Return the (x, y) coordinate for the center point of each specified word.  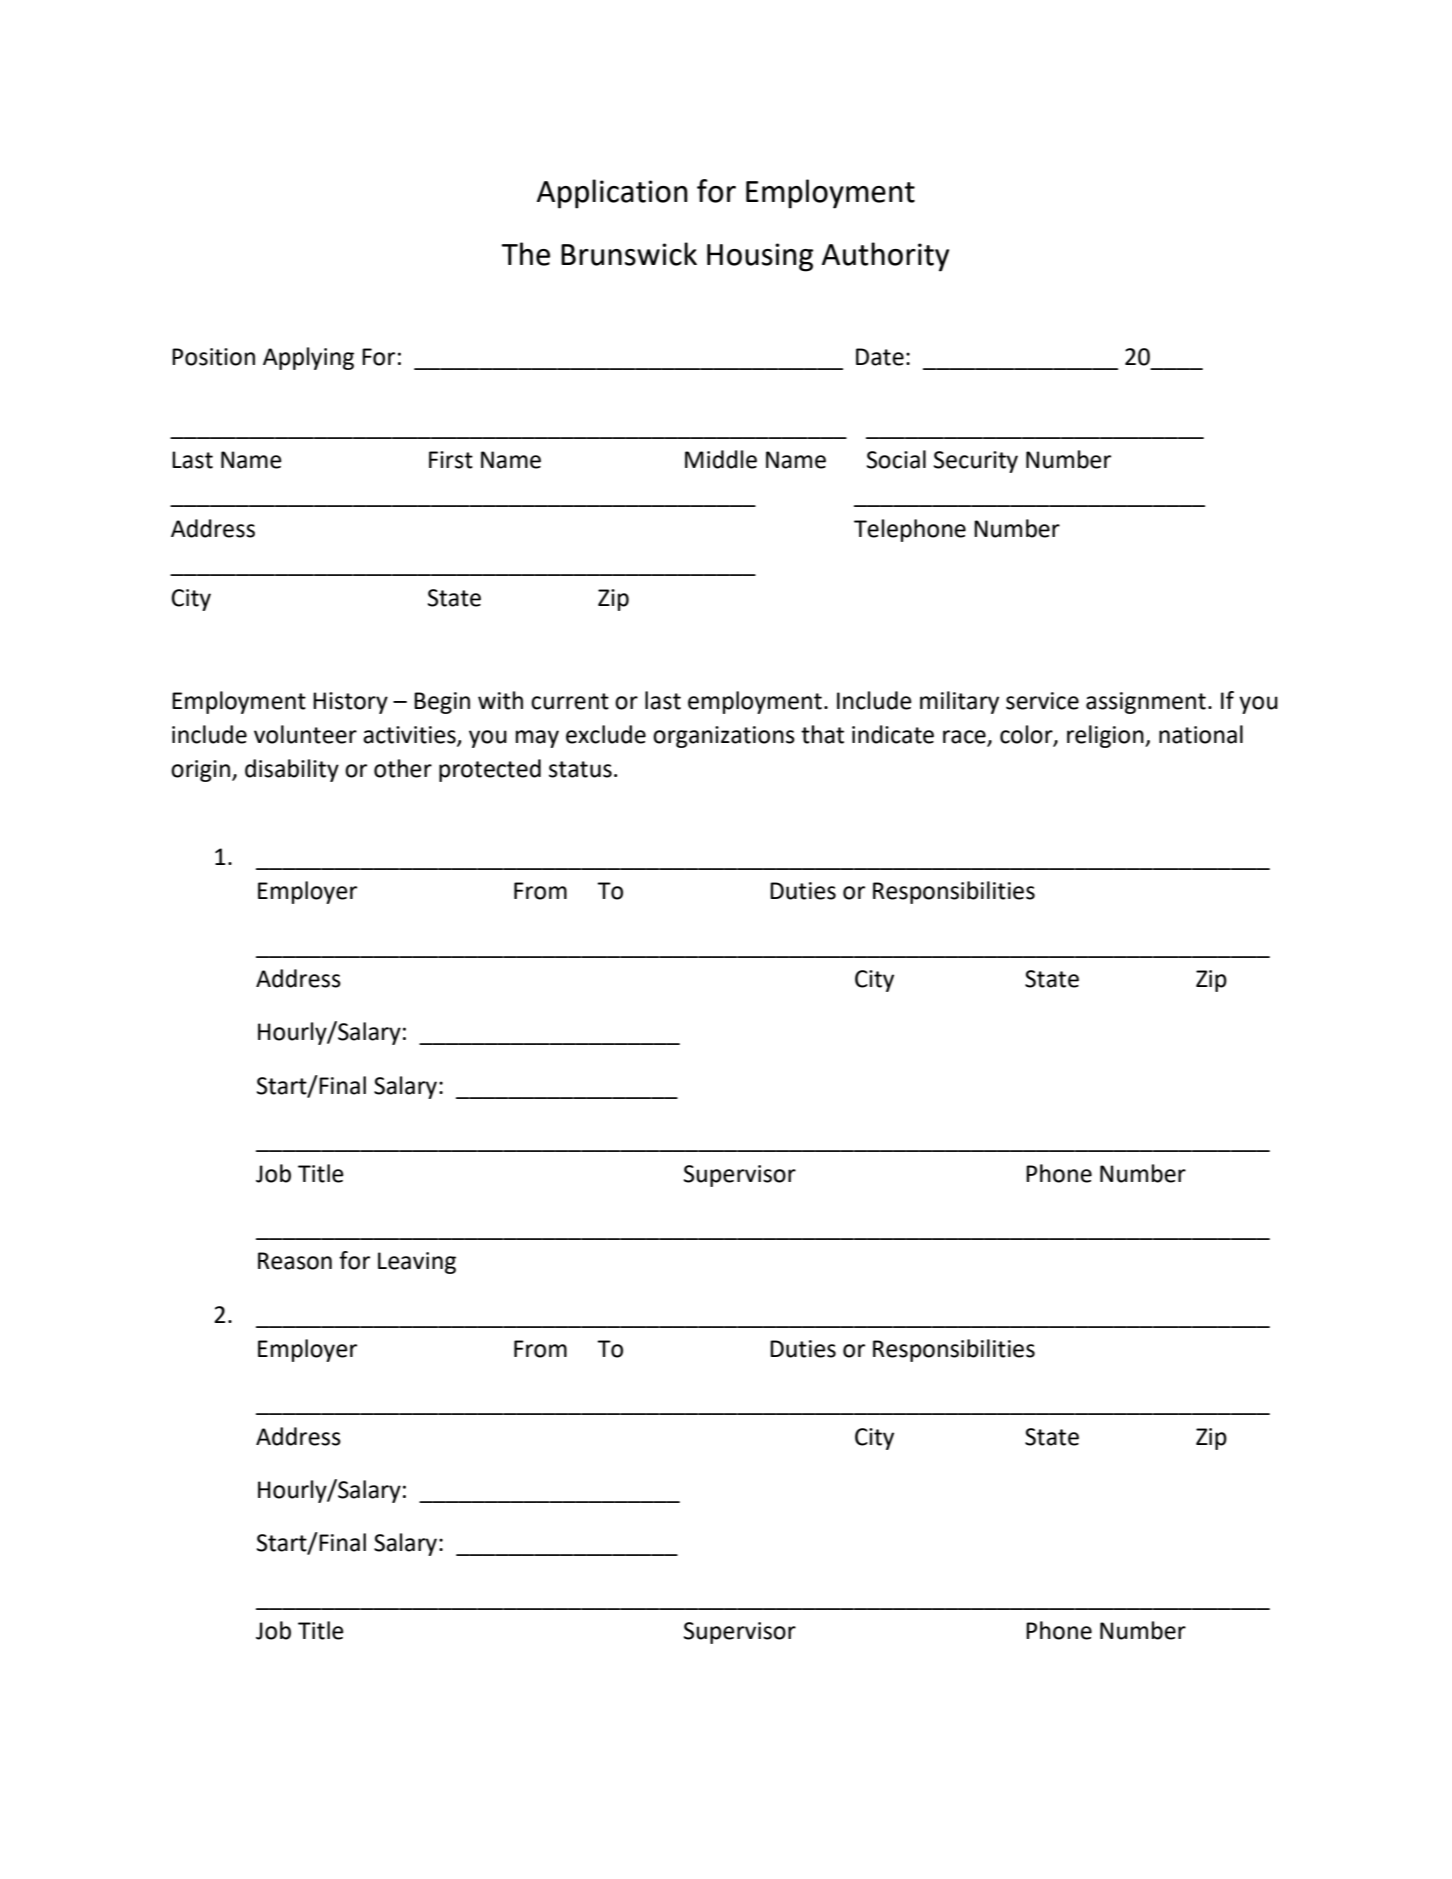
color (1027, 735)
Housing (760, 257)
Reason (295, 1261)
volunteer (305, 734)
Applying (308, 358)
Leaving (417, 1263)
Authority (885, 257)
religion (1106, 736)
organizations (724, 737)
